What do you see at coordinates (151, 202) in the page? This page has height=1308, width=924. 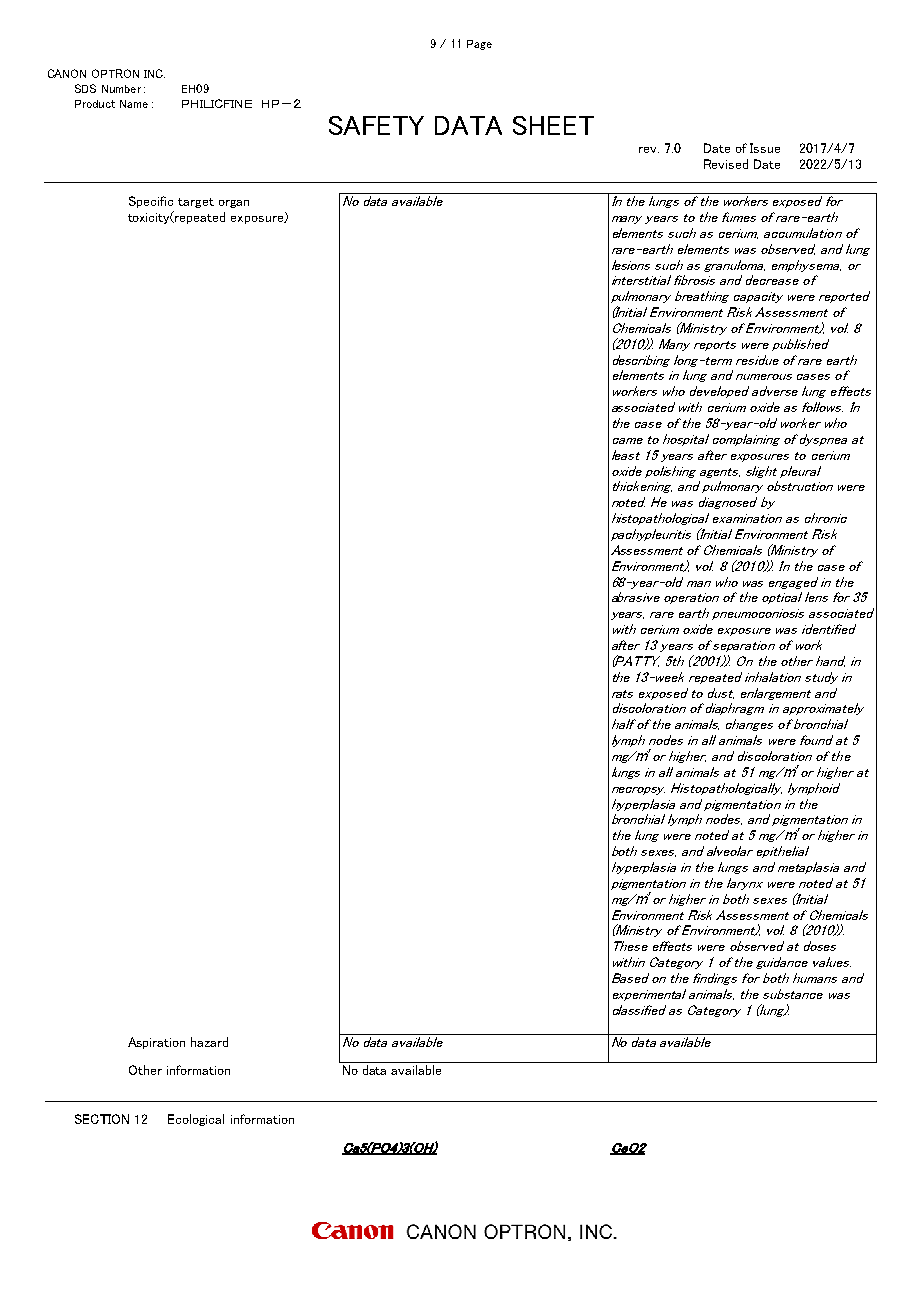 I see `Specific` at bounding box center [151, 202].
